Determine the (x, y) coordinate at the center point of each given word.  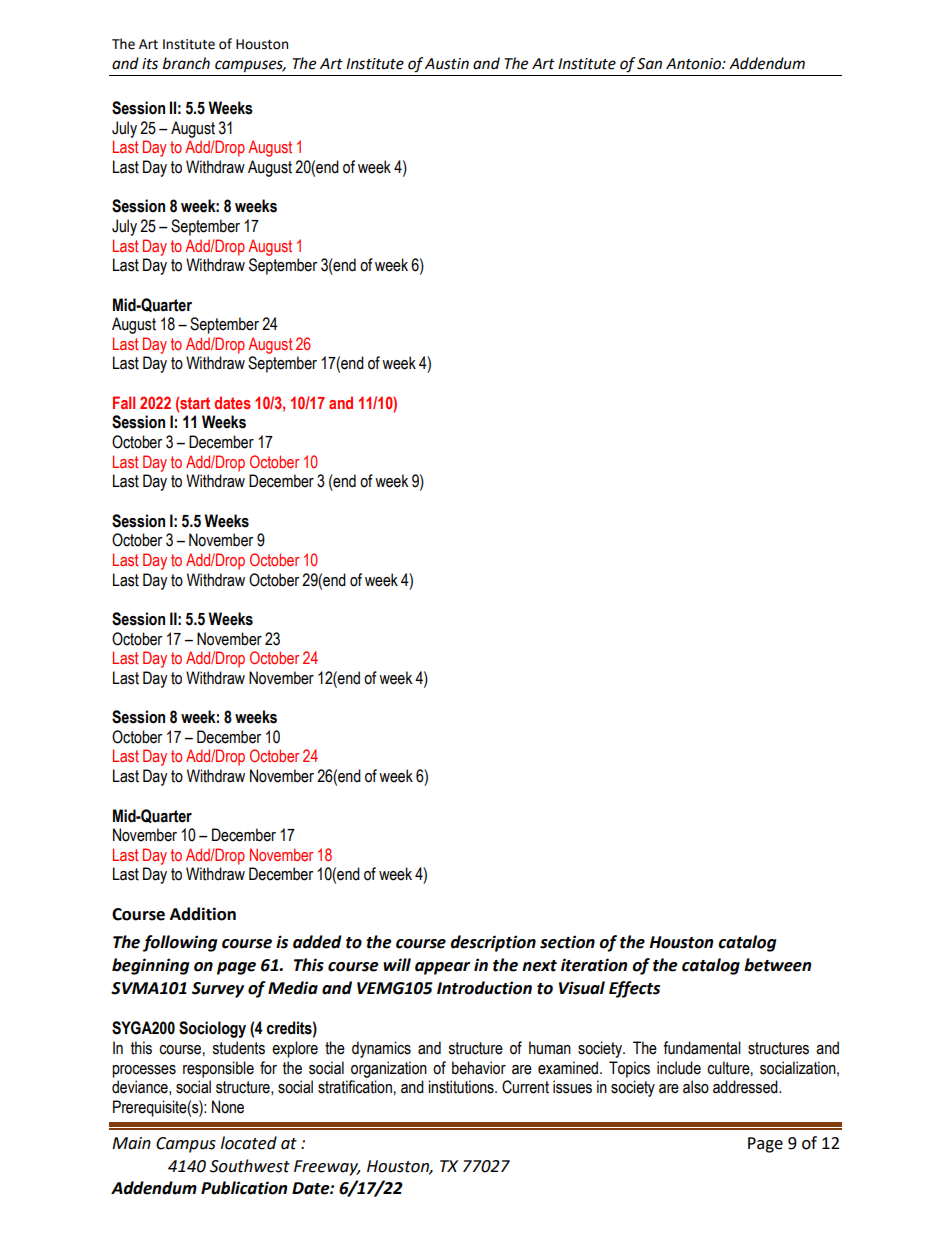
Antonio (694, 64)
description (493, 943)
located (249, 1143)
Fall (124, 402)
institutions (462, 1087)
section (567, 942)
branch (186, 63)
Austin (447, 64)
